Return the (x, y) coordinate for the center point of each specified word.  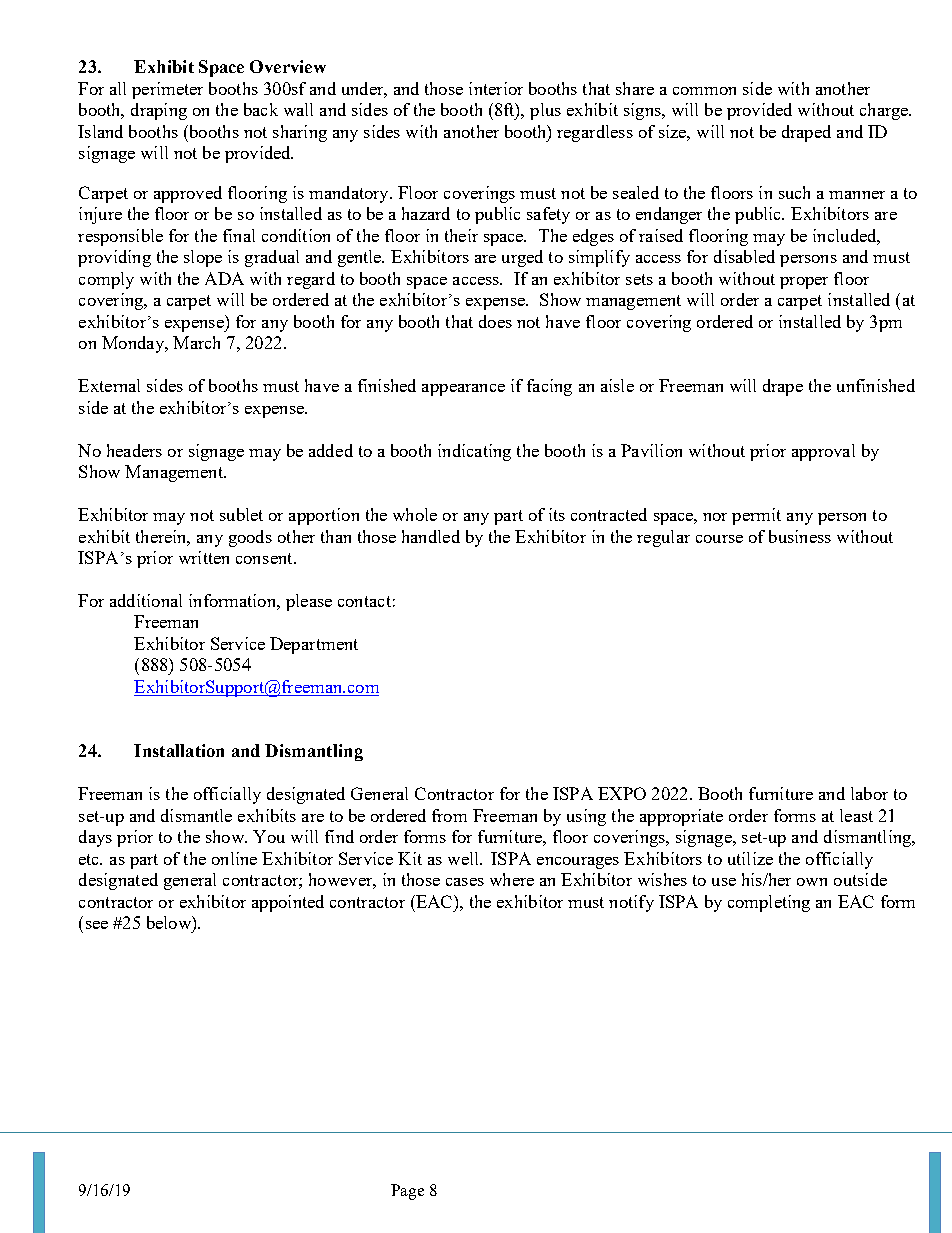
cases (465, 882)
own (812, 882)
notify (631, 903)
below (170, 922)
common (704, 91)
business (800, 536)
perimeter (167, 90)
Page (407, 1192)
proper (804, 283)
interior (496, 88)
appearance (463, 390)
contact (364, 601)
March (196, 342)
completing (769, 903)
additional (146, 600)
